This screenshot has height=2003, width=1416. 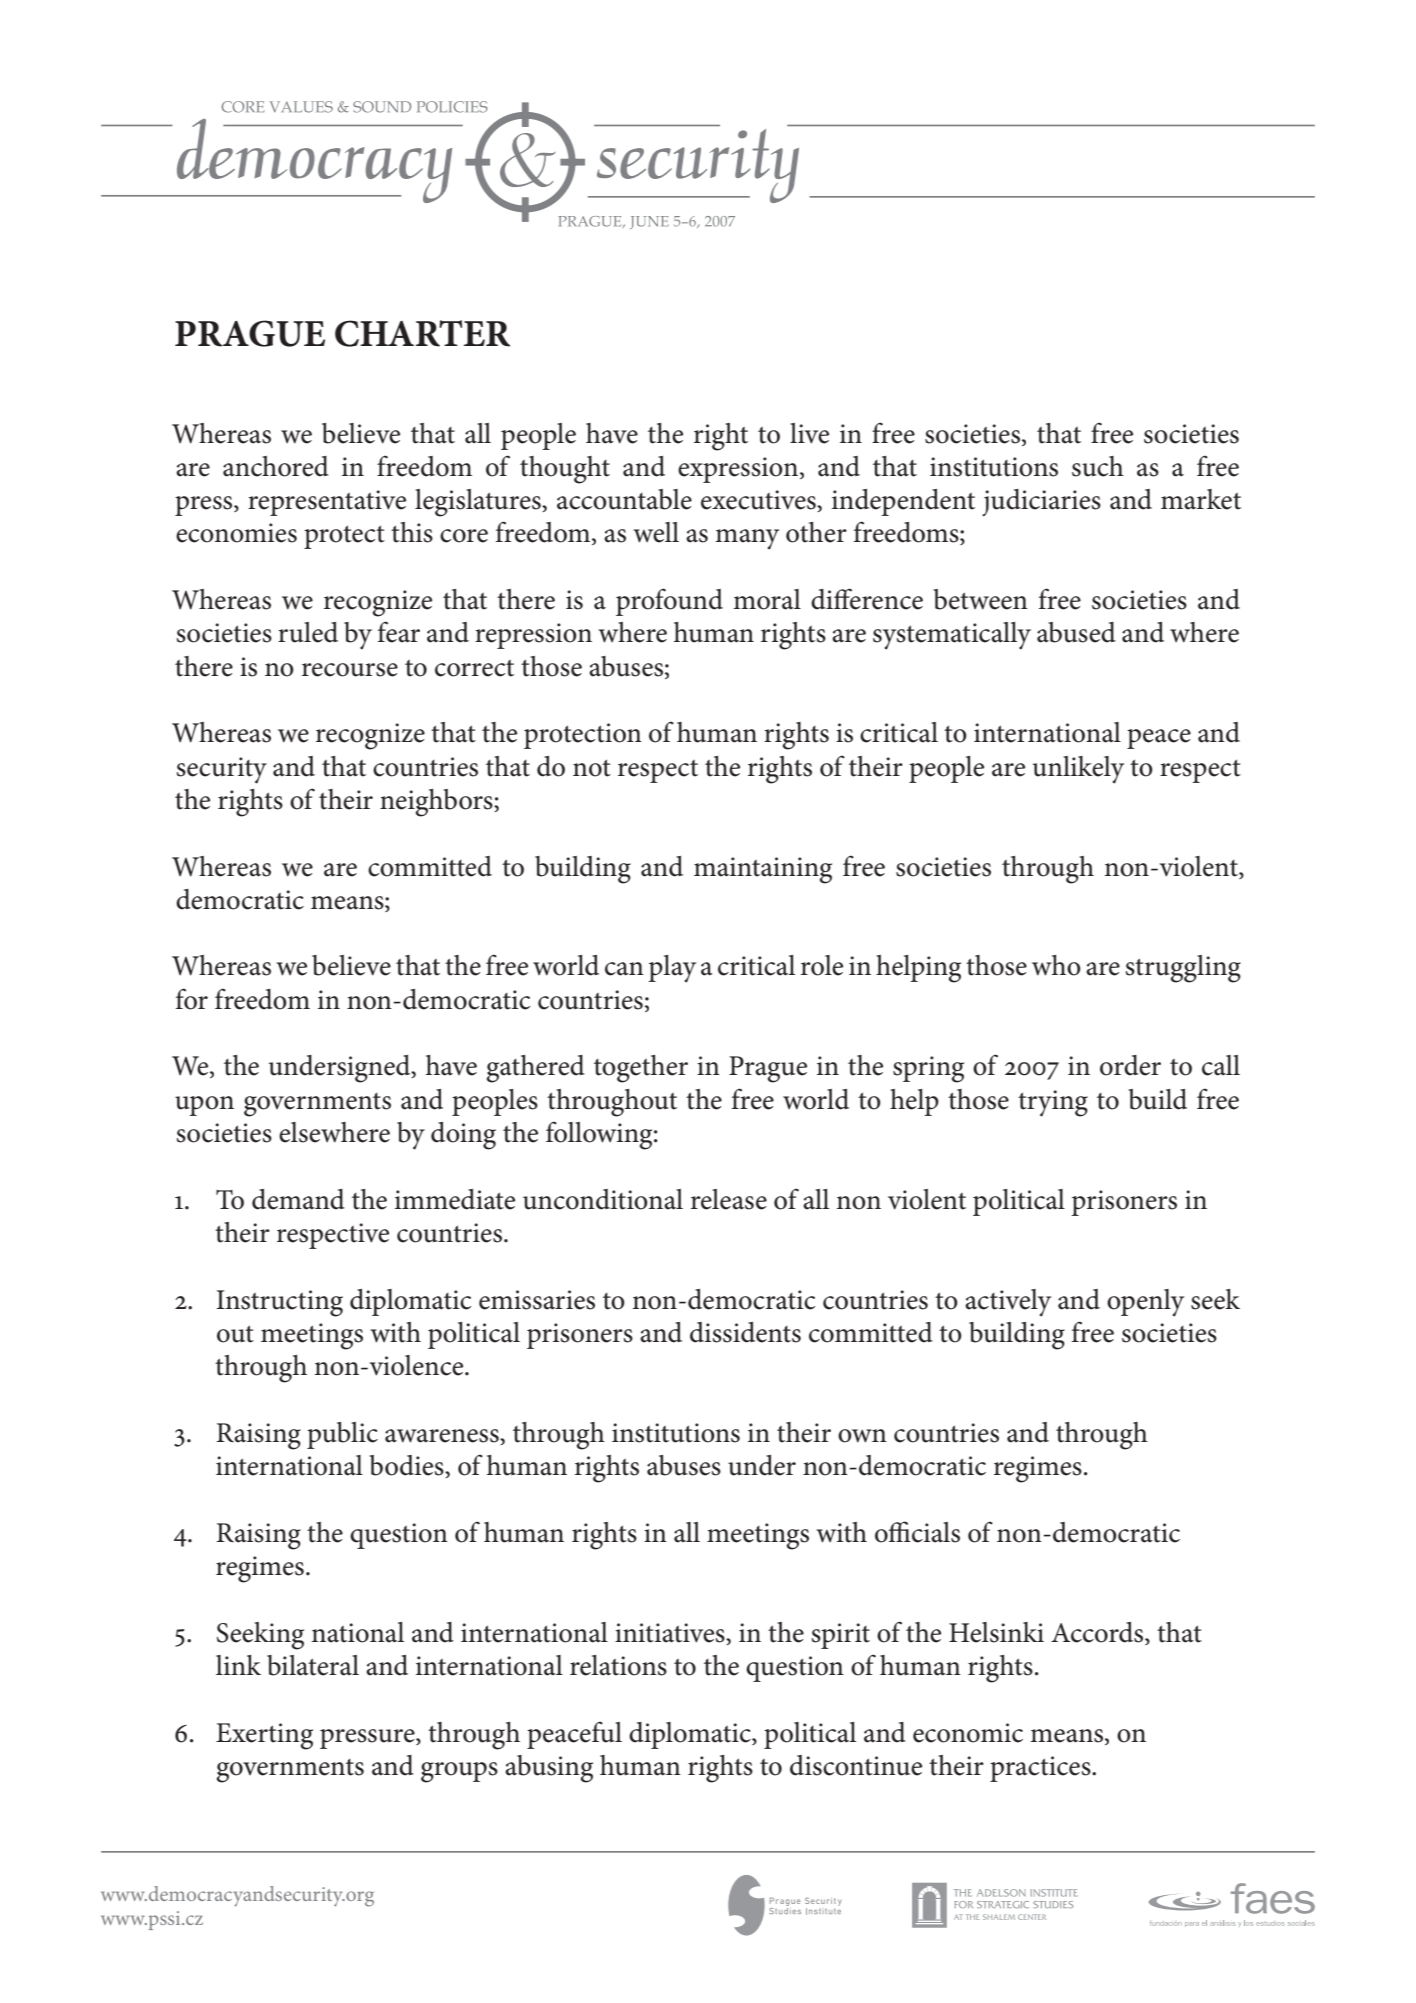 What do you see at coordinates (729, 1199) in the screenshot?
I see `release` at bounding box center [729, 1199].
